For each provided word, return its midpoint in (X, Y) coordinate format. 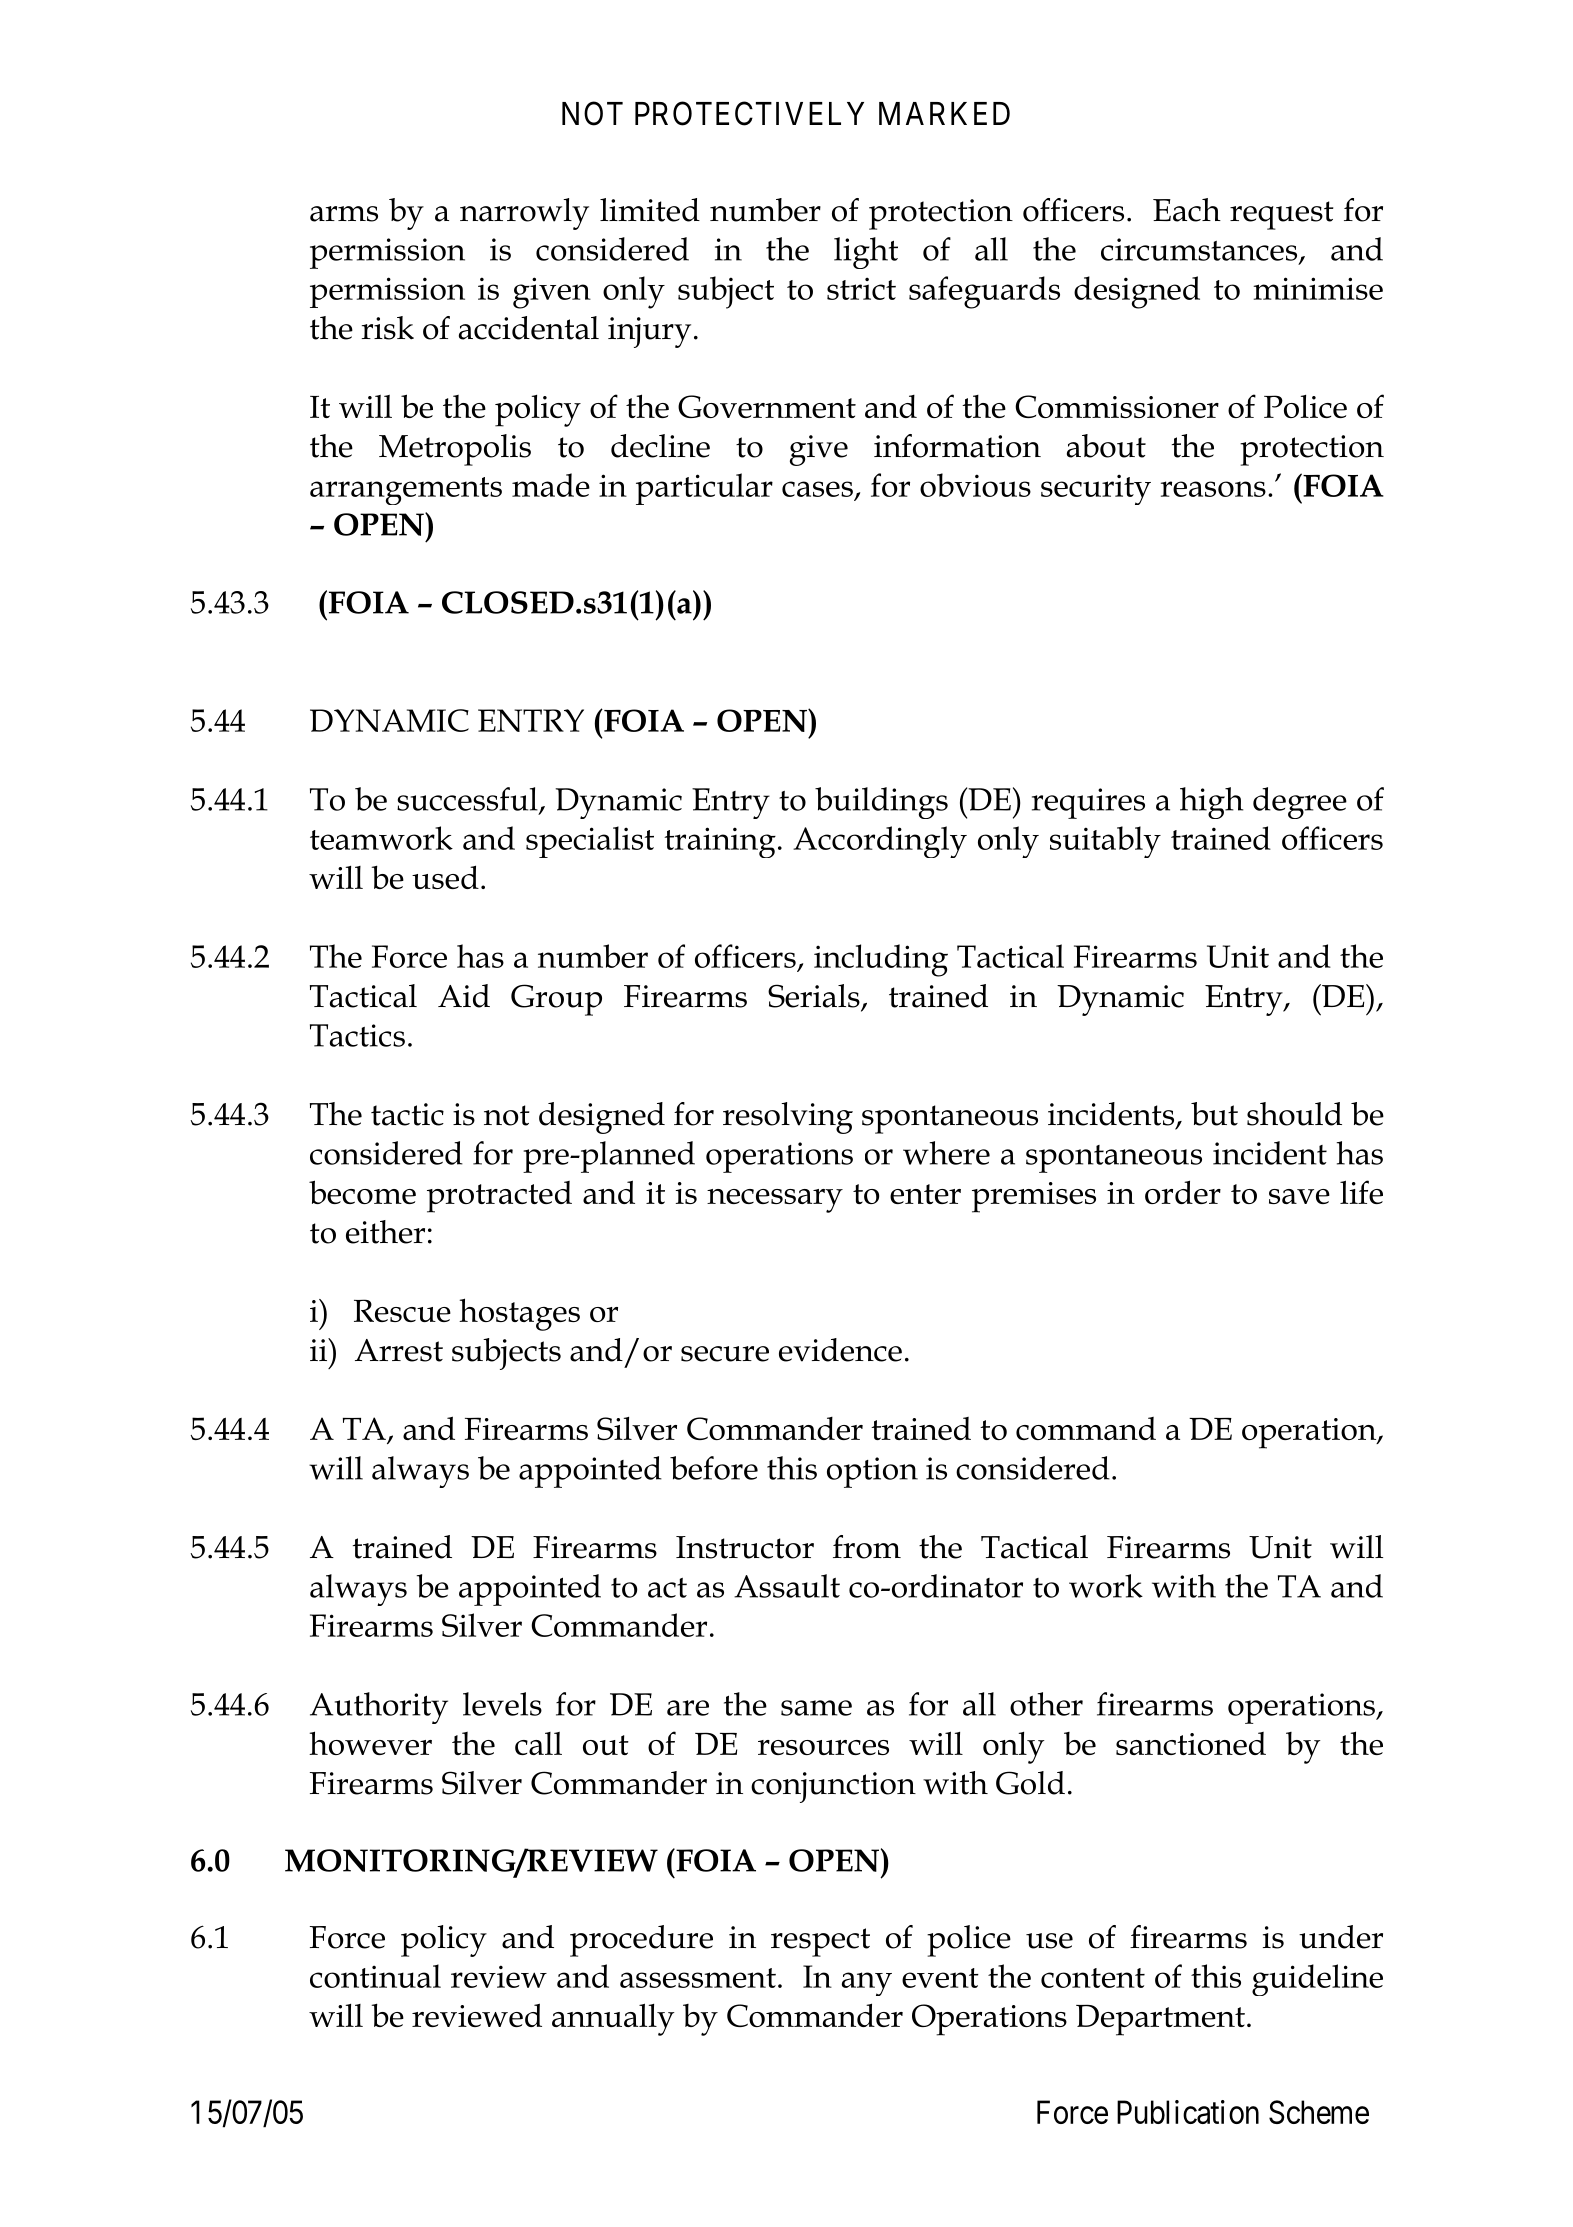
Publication (1188, 2112)
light (866, 253)
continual (375, 1976)
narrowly (524, 214)
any (867, 1984)
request (1281, 215)
